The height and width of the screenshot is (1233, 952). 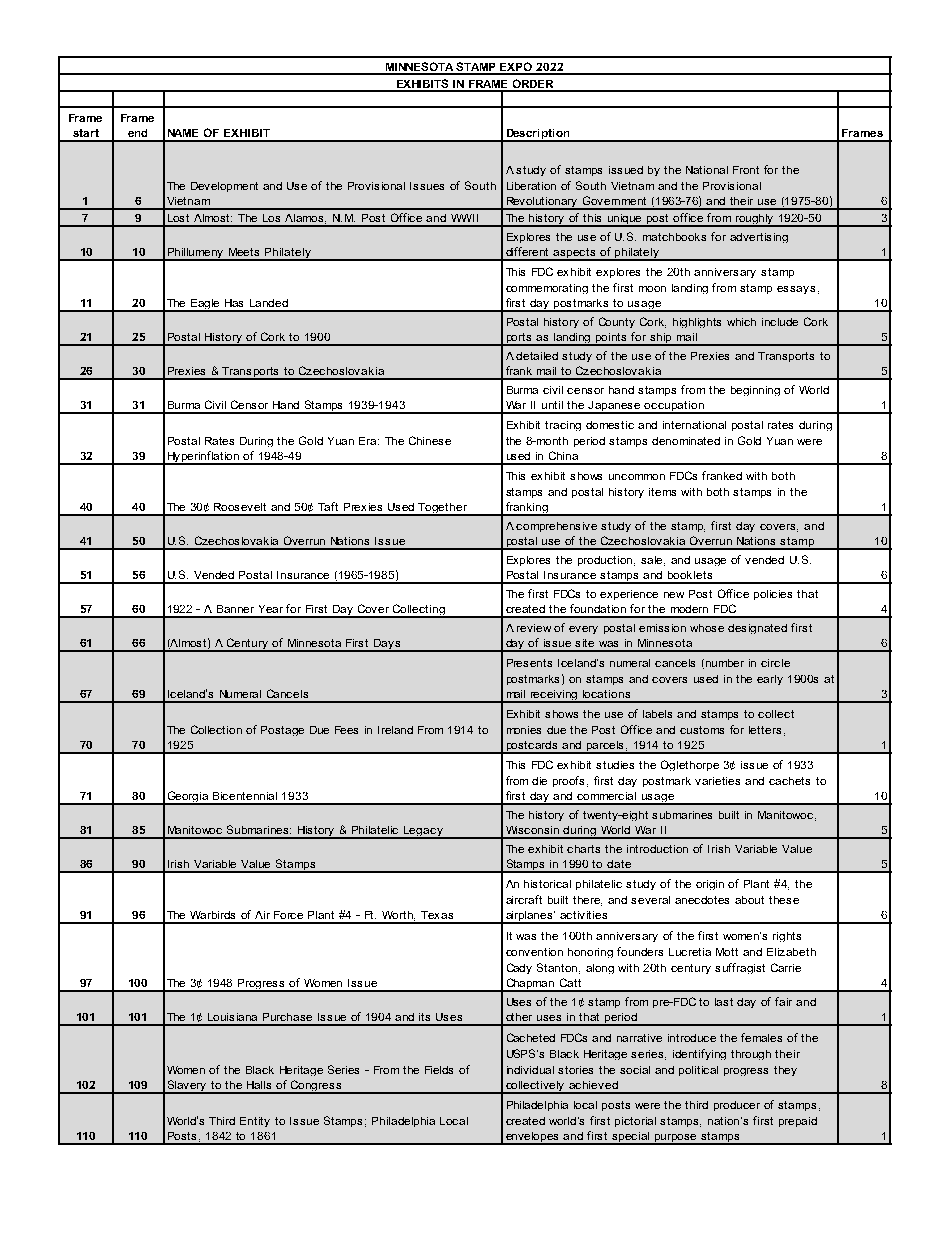 I want to click on Liberation, so click(x=531, y=186).
